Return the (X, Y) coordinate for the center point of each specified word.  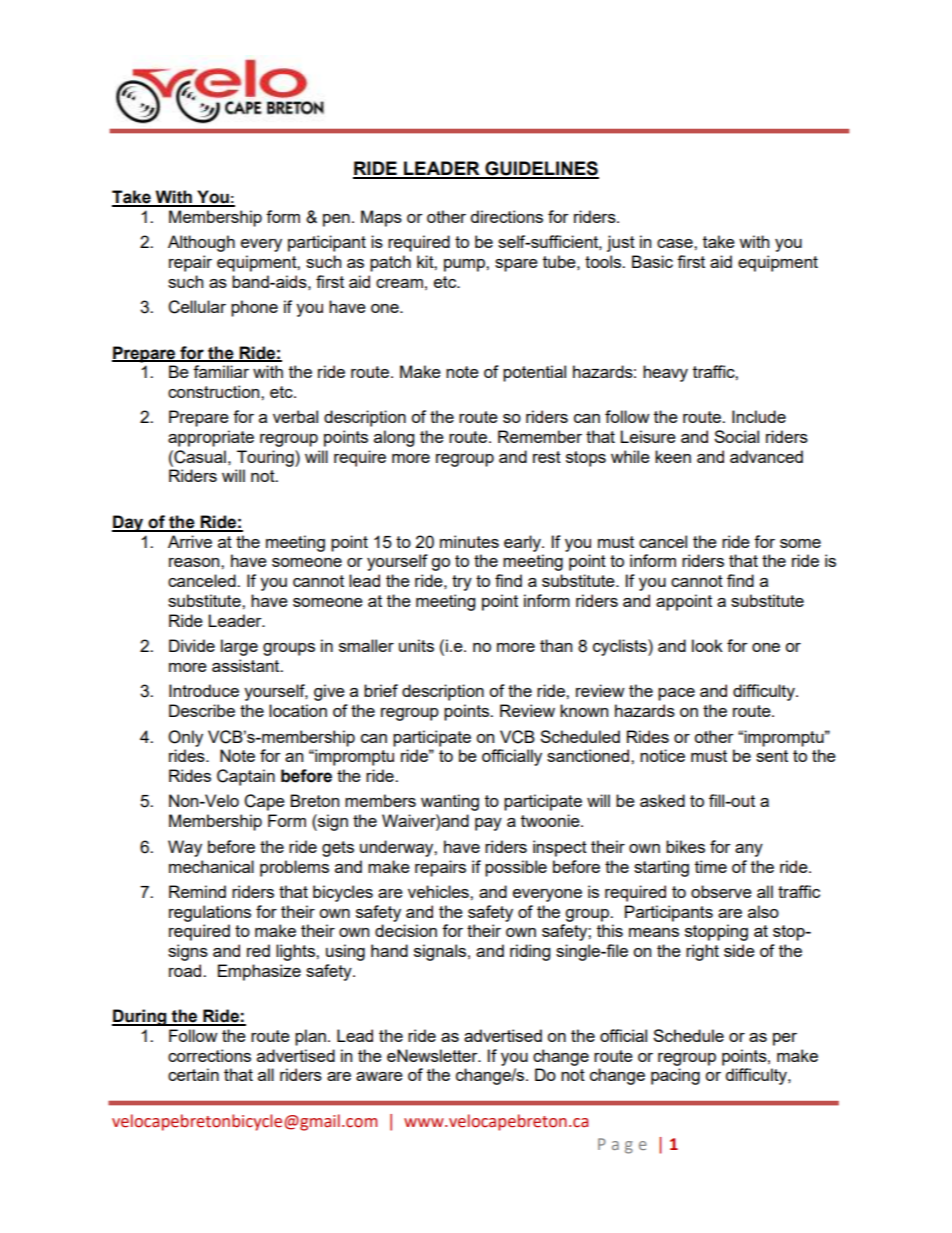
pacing (675, 1076)
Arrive (190, 541)
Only (185, 738)
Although (201, 243)
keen (673, 456)
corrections (209, 1055)
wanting (450, 802)
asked (662, 800)
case (676, 243)
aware (379, 1076)
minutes (469, 541)
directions (507, 216)
